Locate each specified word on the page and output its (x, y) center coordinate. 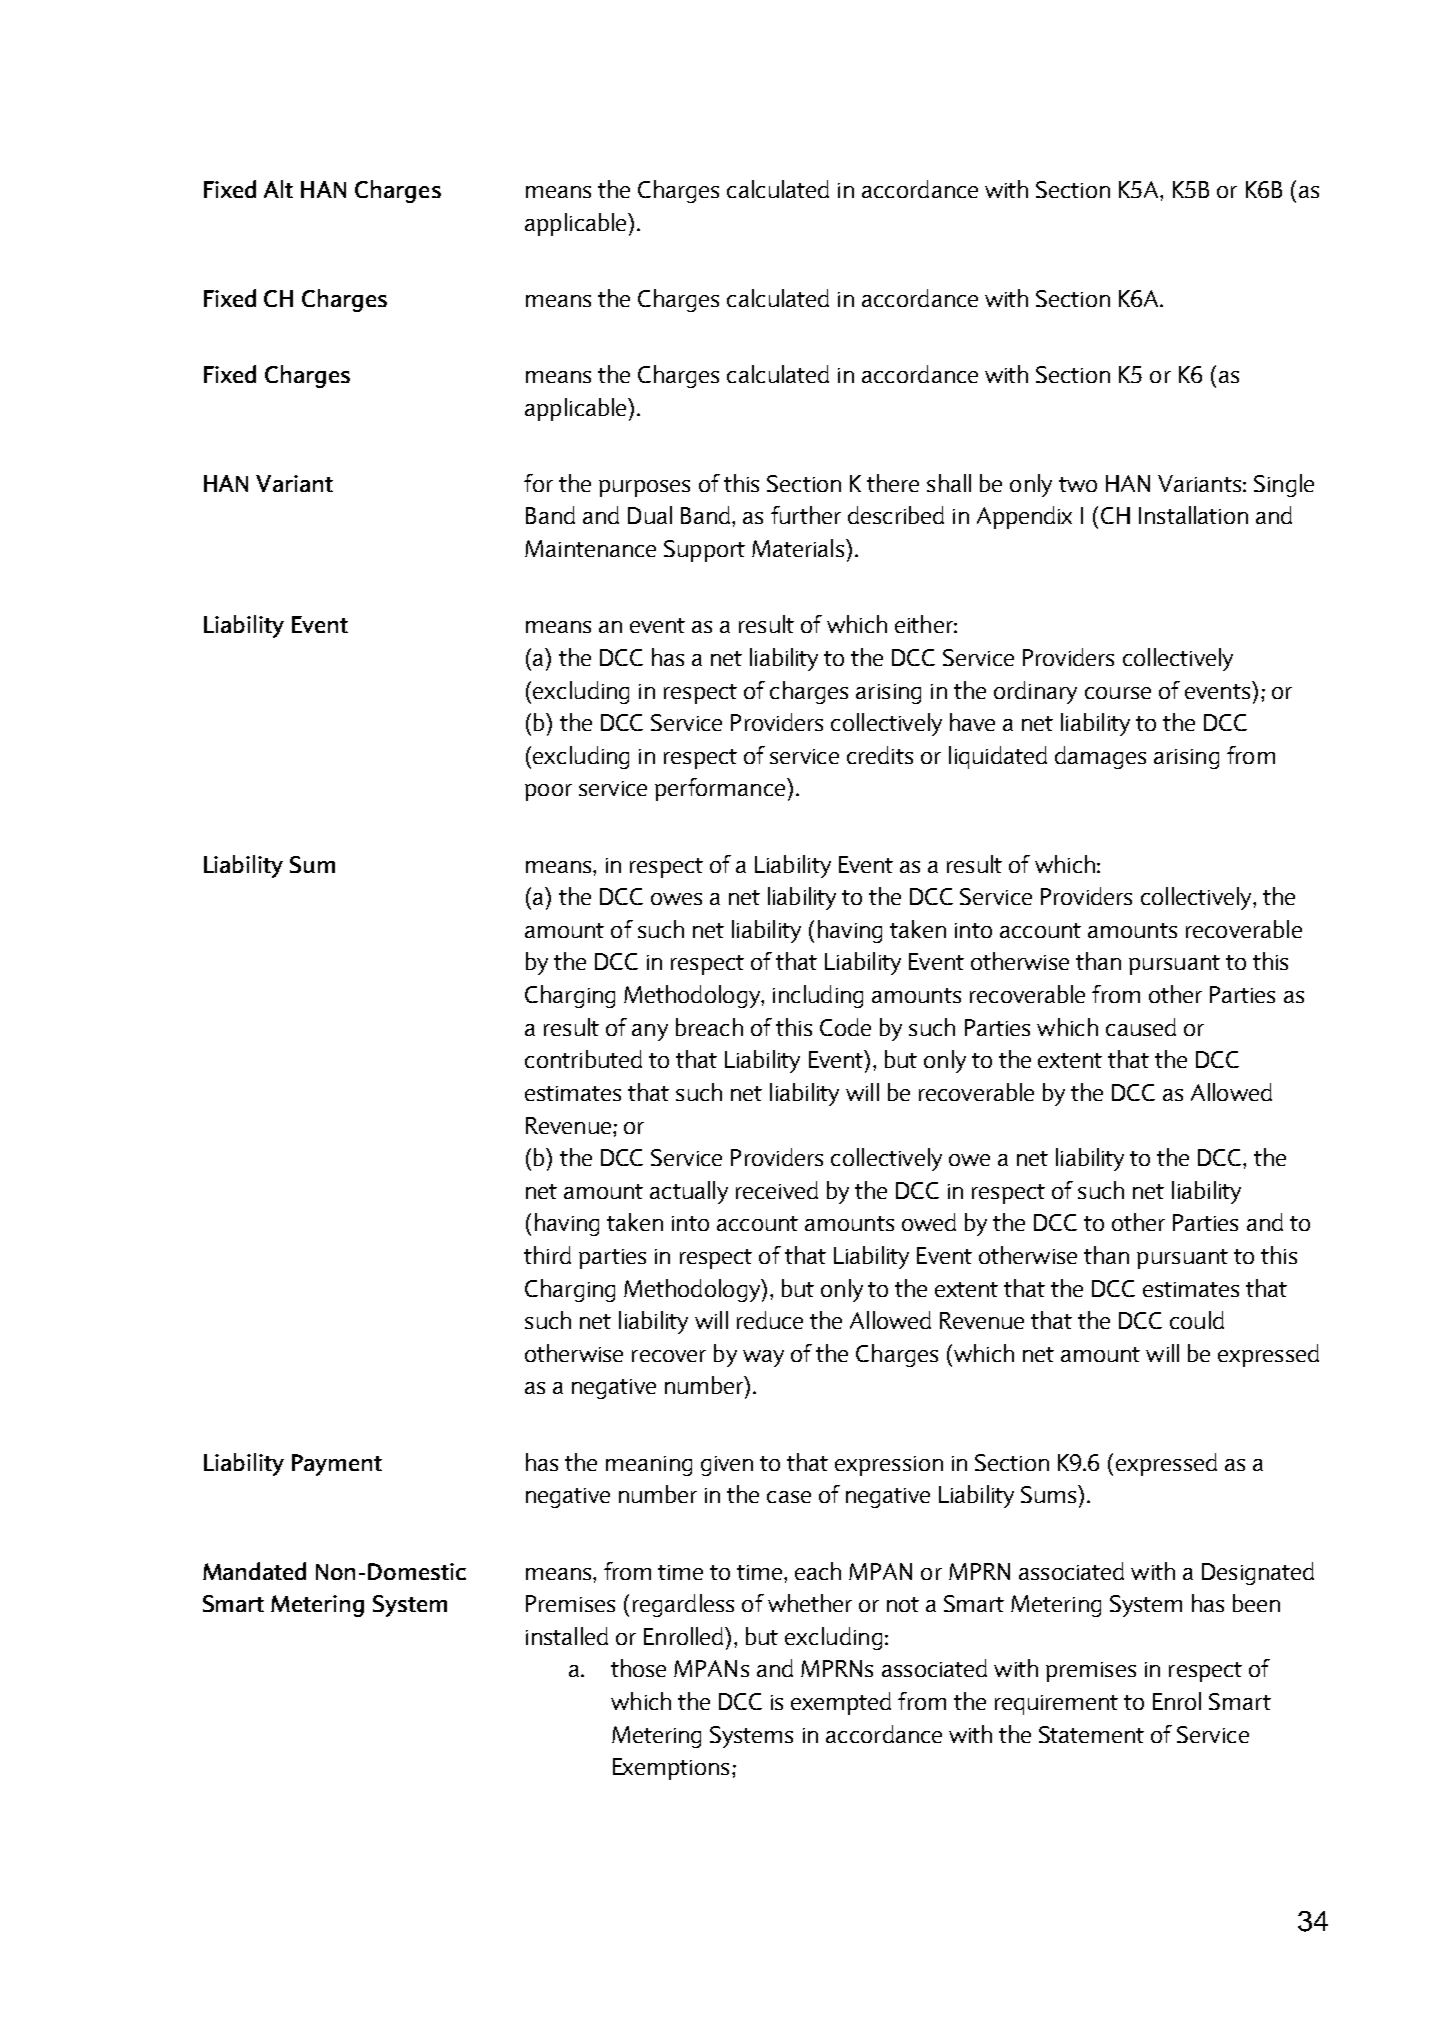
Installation (1193, 515)
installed (567, 1636)
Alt (278, 189)
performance (721, 789)
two (1078, 484)
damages (1100, 757)
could (1197, 1320)
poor (548, 792)
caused (1141, 1027)
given (727, 1466)
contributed (583, 1059)
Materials (799, 548)
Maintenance (590, 548)
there (893, 483)
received (777, 1190)
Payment (337, 1465)
